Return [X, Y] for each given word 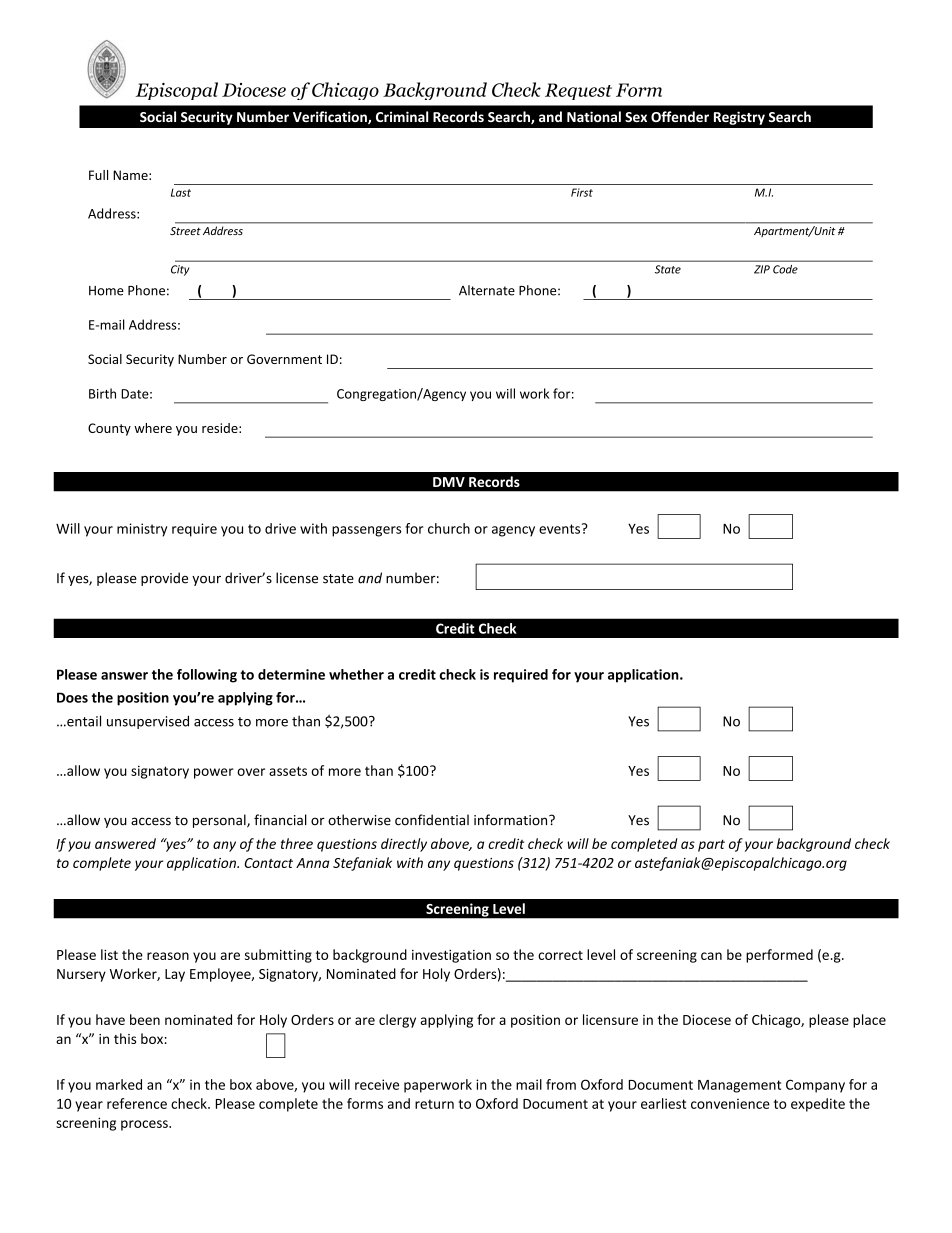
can [711, 956]
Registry [739, 118]
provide [164, 579]
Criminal [402, 116]
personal [220, 821]
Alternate [487, 290]
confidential [432, 820]
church [449, 528]
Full [98, 175]
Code [785, 269]
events [561, 528]
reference [137, 1103]
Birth [102, 393]
